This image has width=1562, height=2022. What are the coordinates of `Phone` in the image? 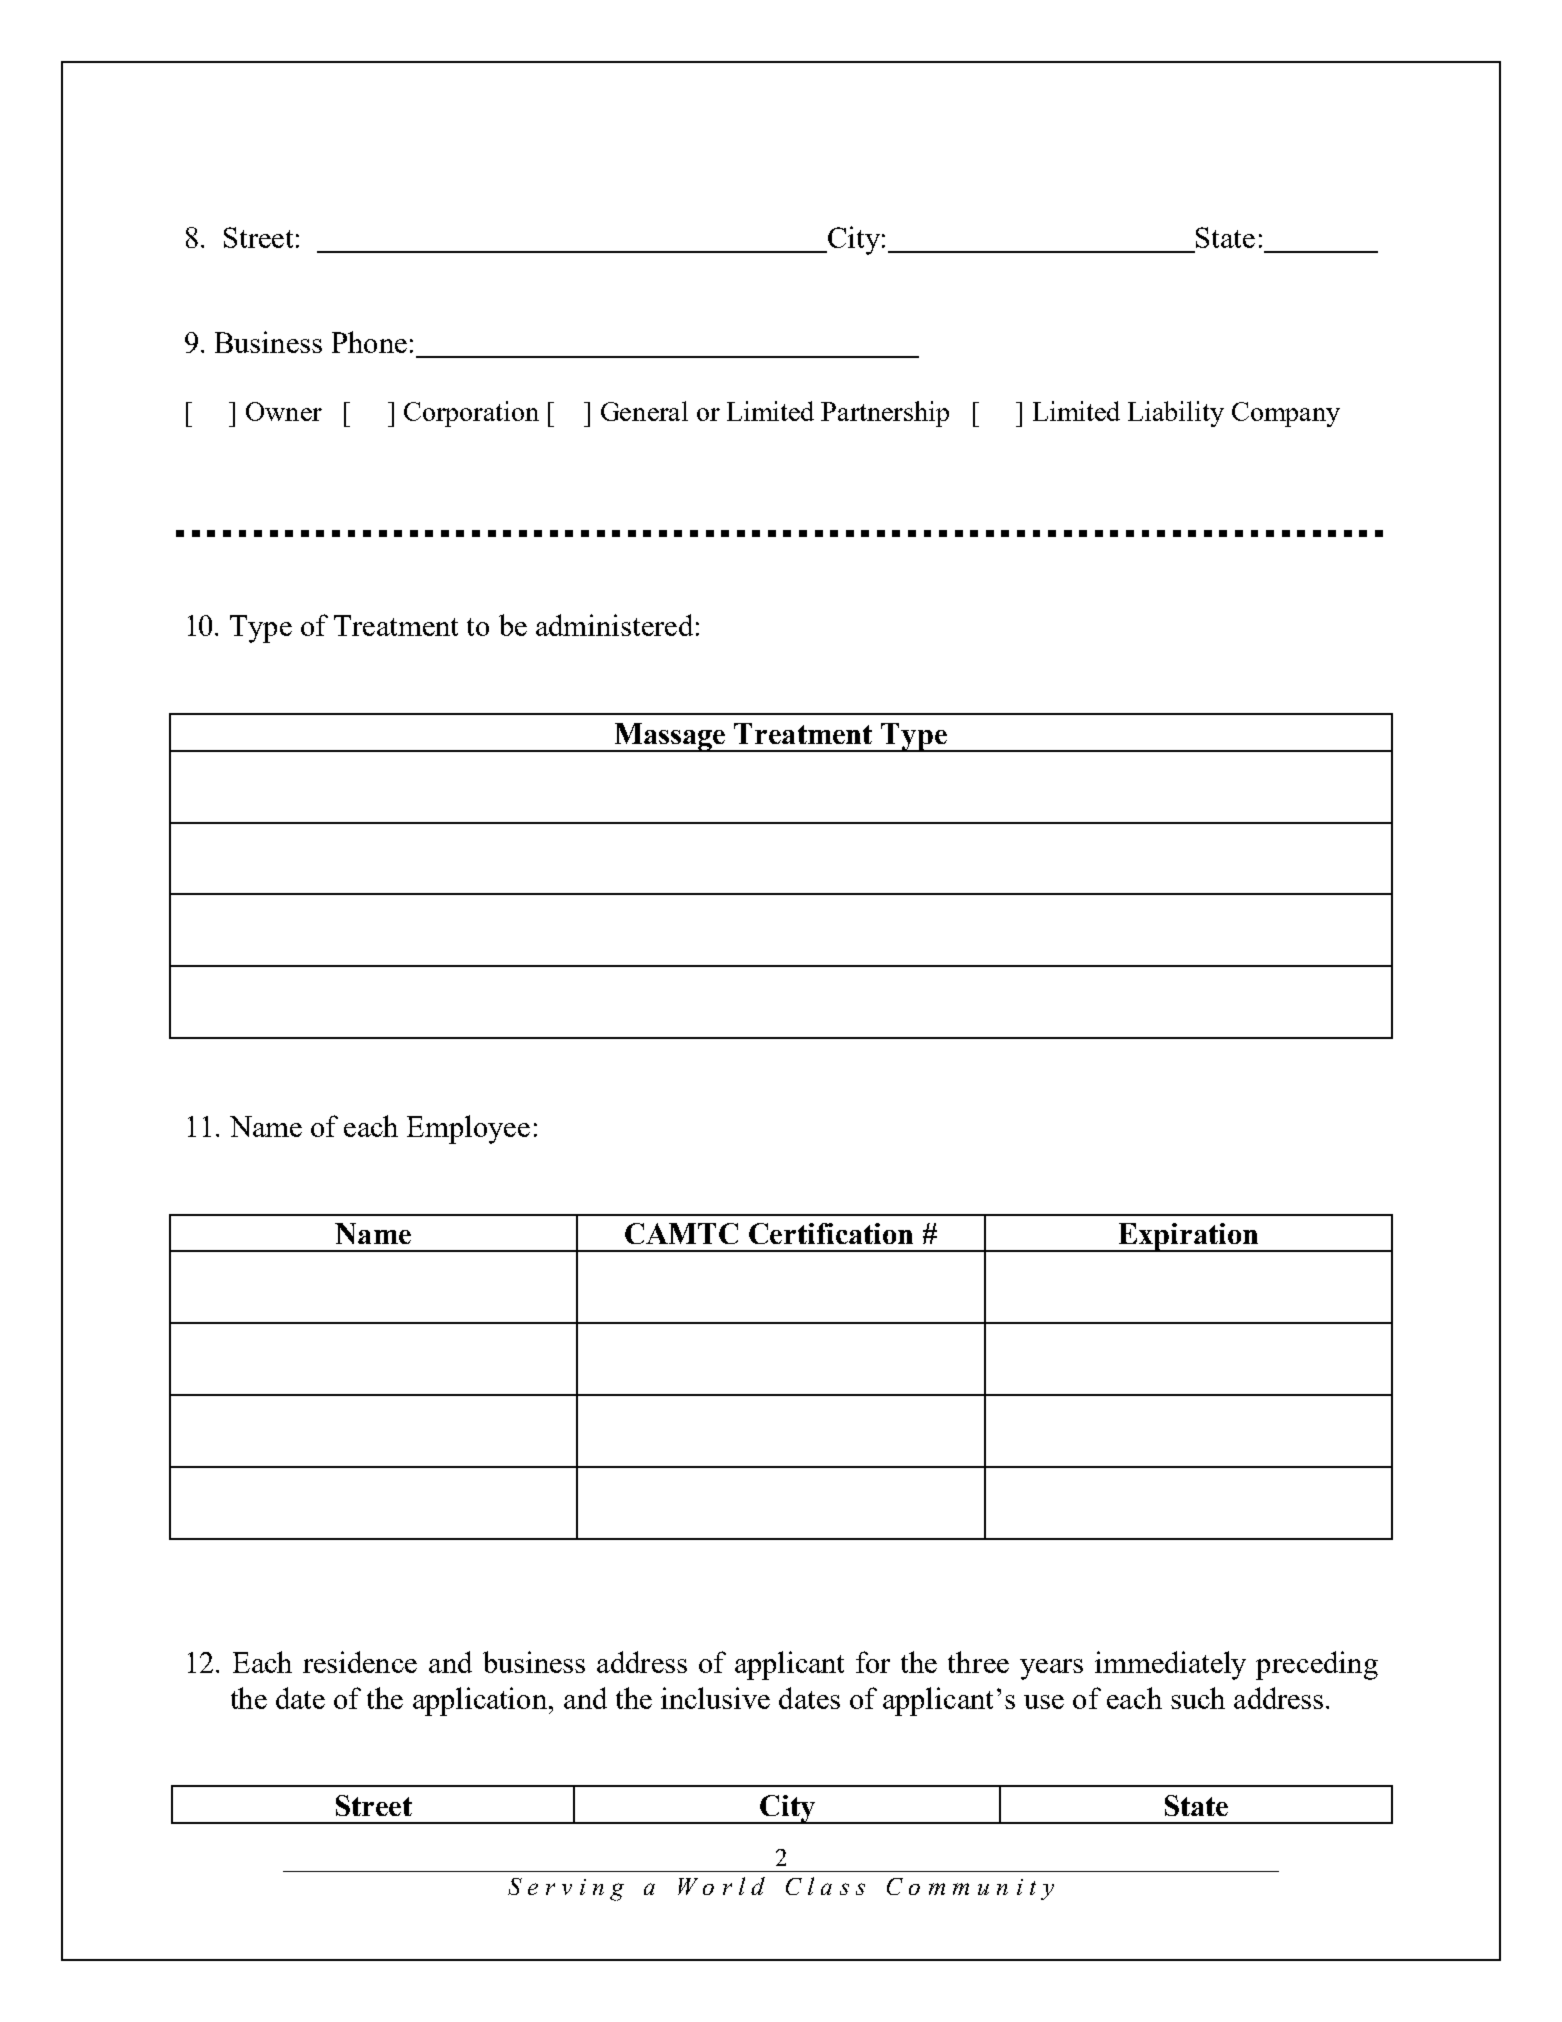 It's located at (369, 342).
